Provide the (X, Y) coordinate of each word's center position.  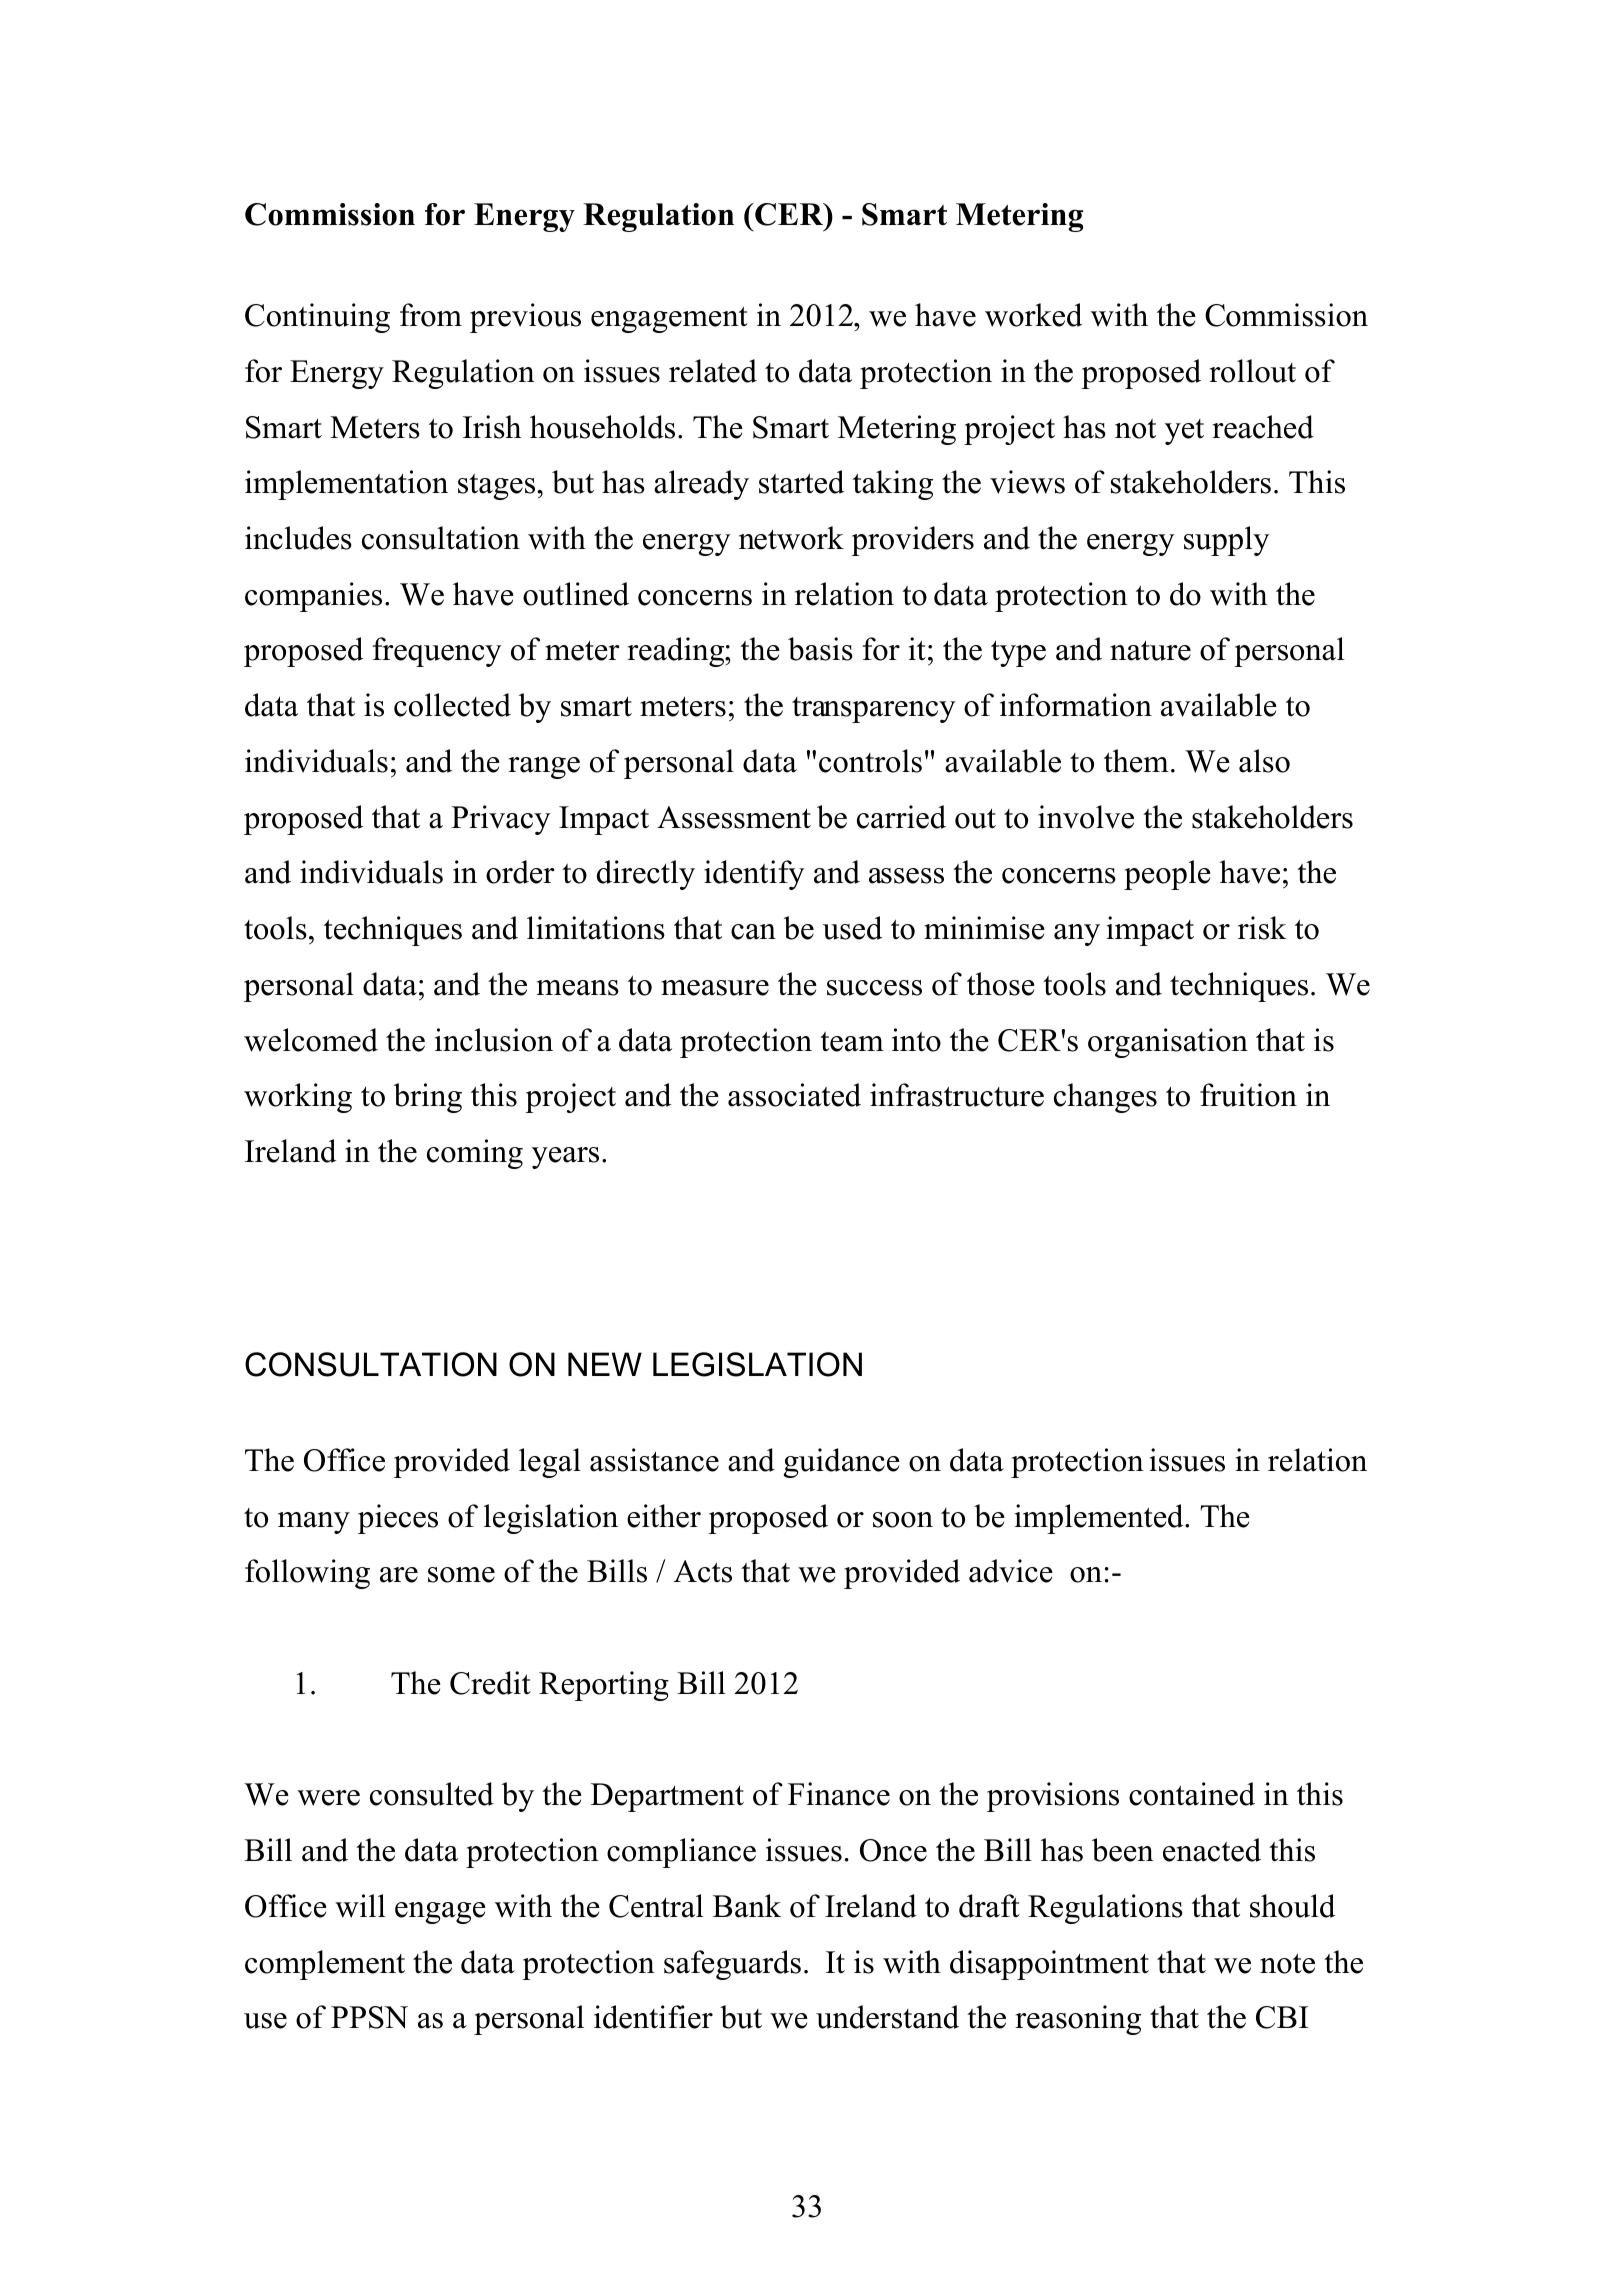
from (431, 315)
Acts (703, 1571)
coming (475, 1154)
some (461, 1575)
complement (325, 1965)
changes (1105, 1098)
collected (452, 705)
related (713, 371)
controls (870, 761)
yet (1184, 432)
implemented (1100, 1519)
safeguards (732, 1965)
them (1136, 761)
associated (794, 1095)
